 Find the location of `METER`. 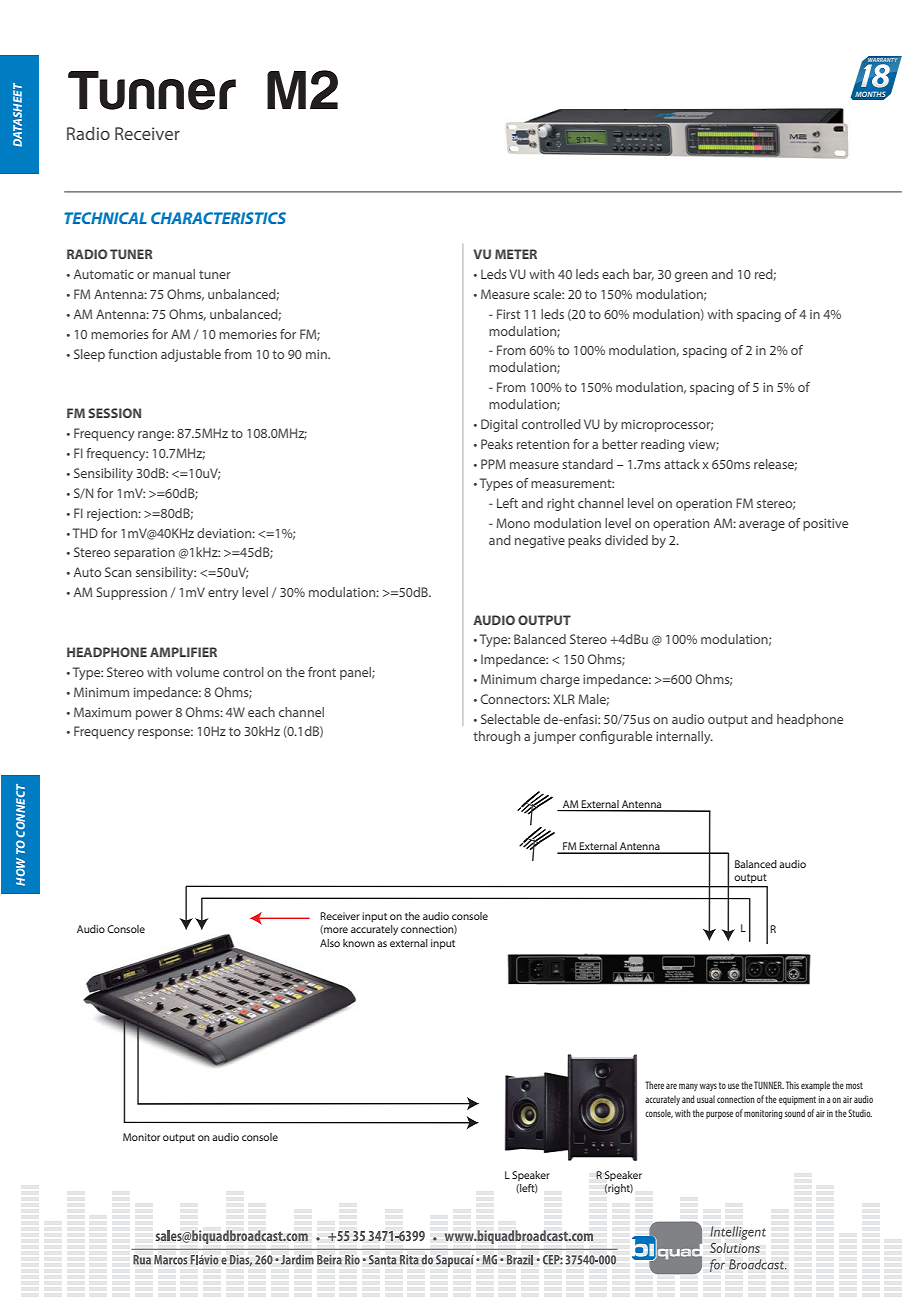

METER is located at coordinates (516, 254).
